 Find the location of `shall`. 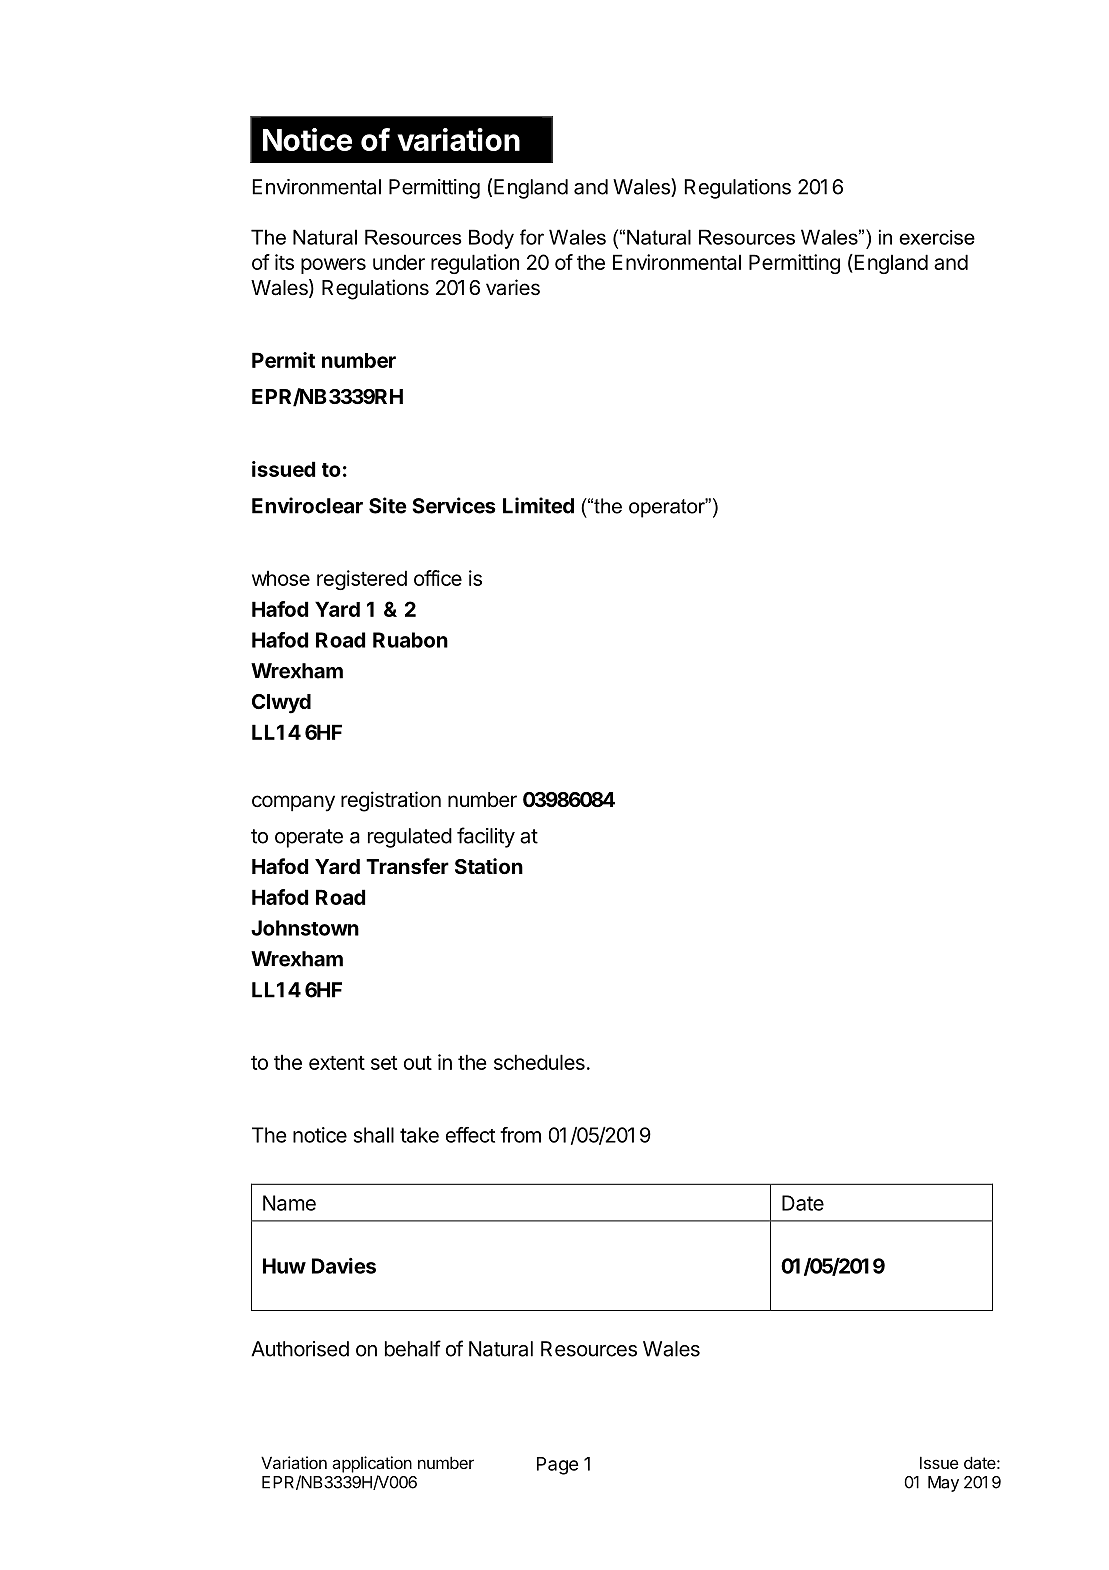

shall is located at coordinates (374, 1135).
